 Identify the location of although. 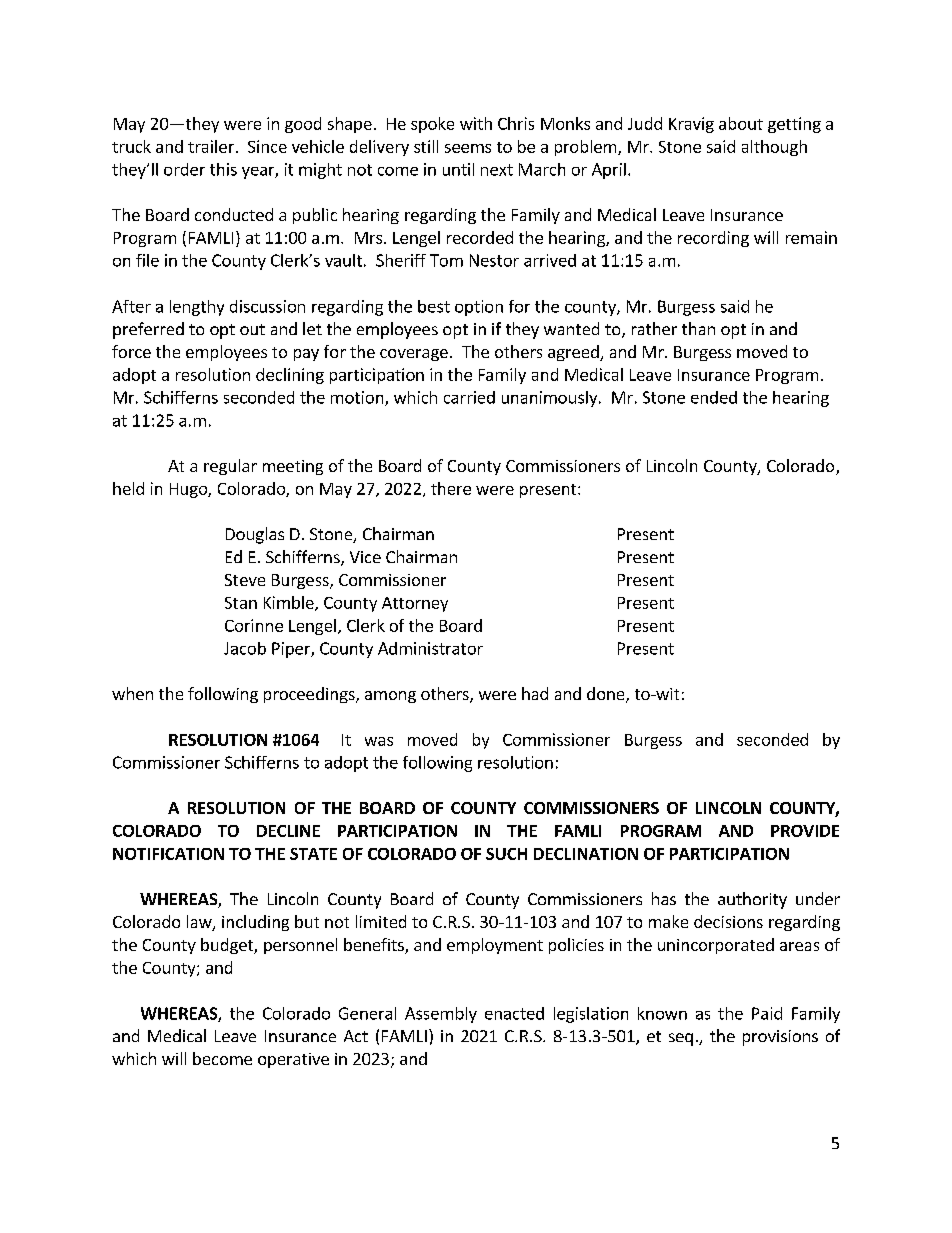
(774, 148).
